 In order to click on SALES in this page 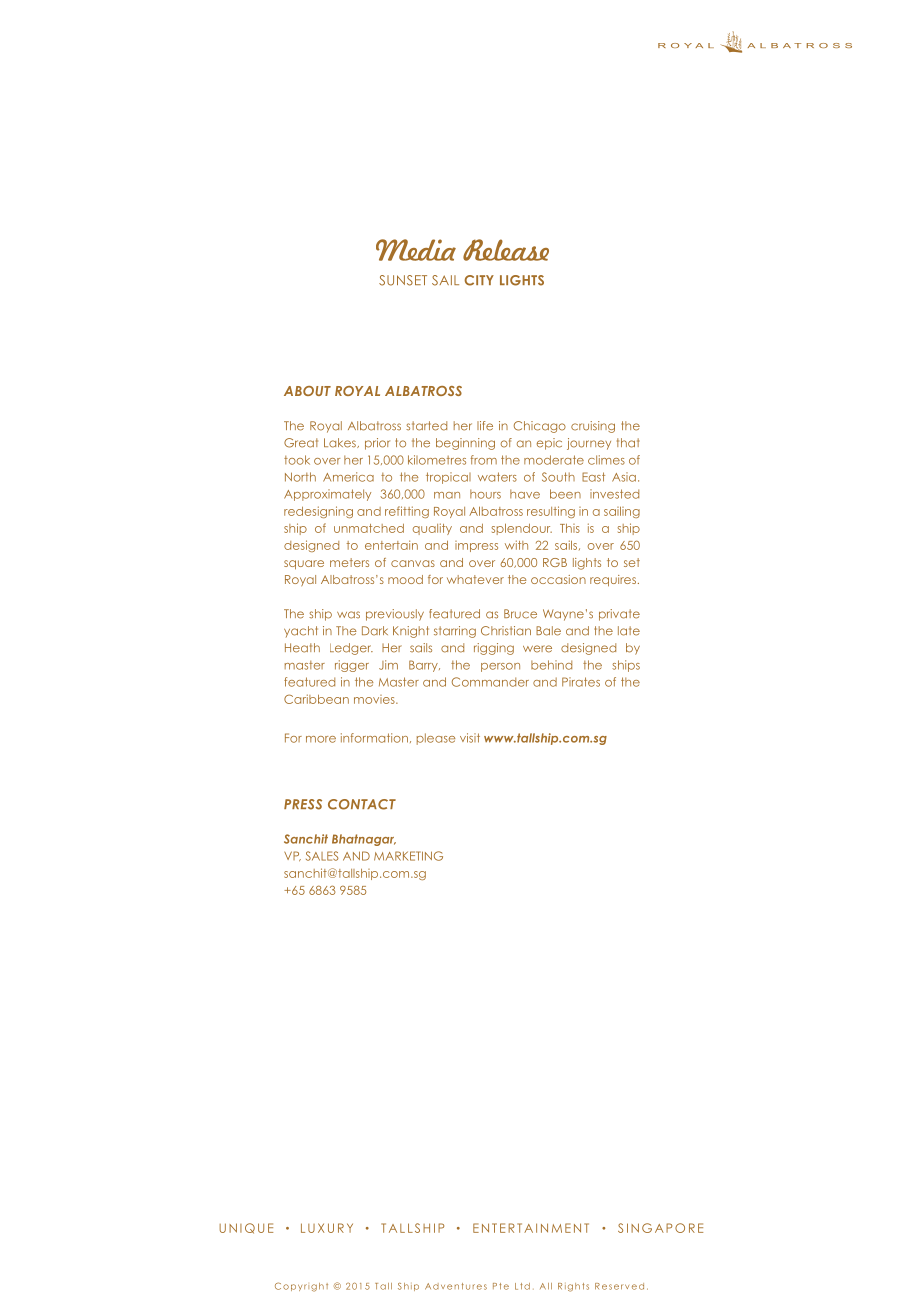, I will do `click(322, 856)`.
